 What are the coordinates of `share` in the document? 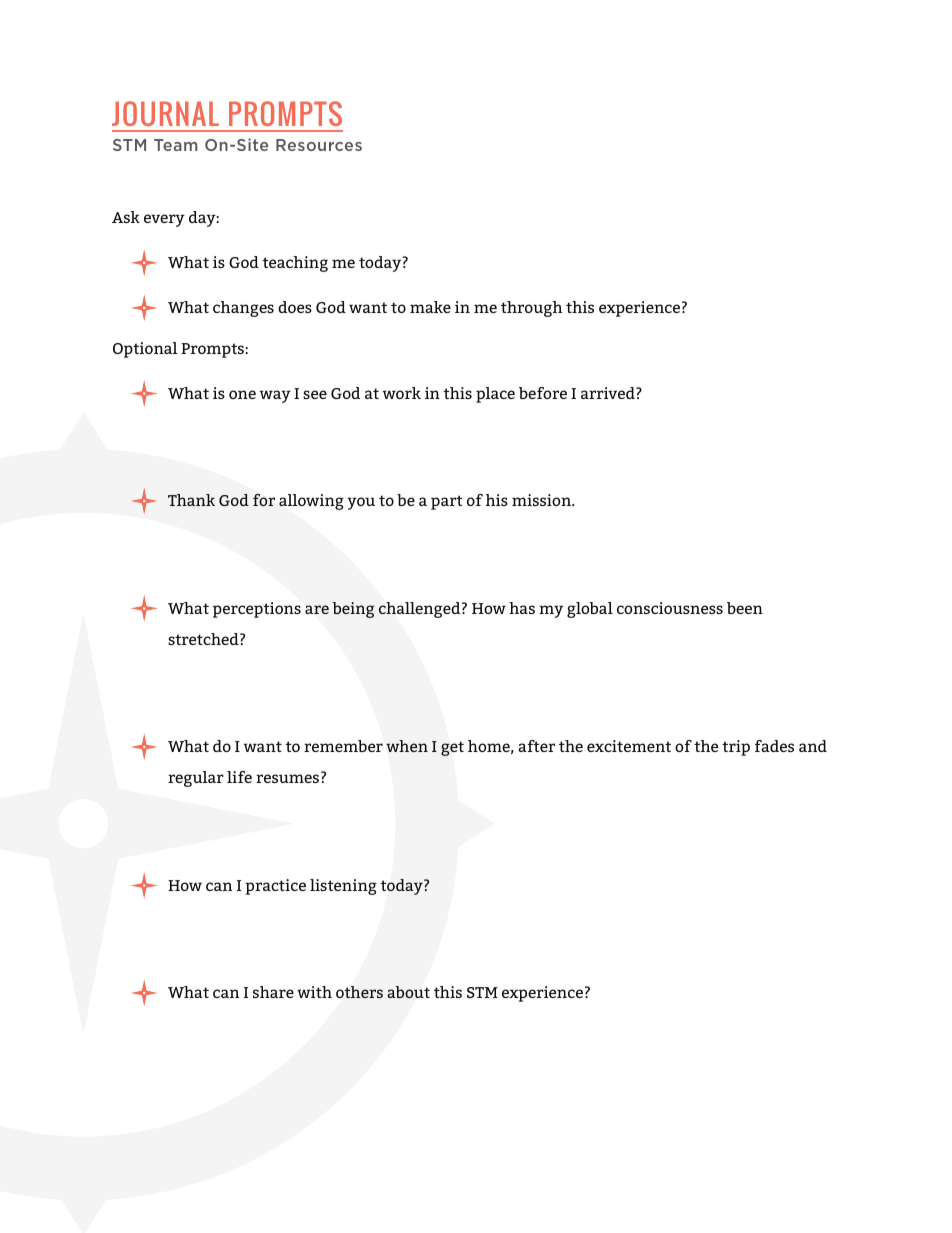 It's located at (273, 992).
